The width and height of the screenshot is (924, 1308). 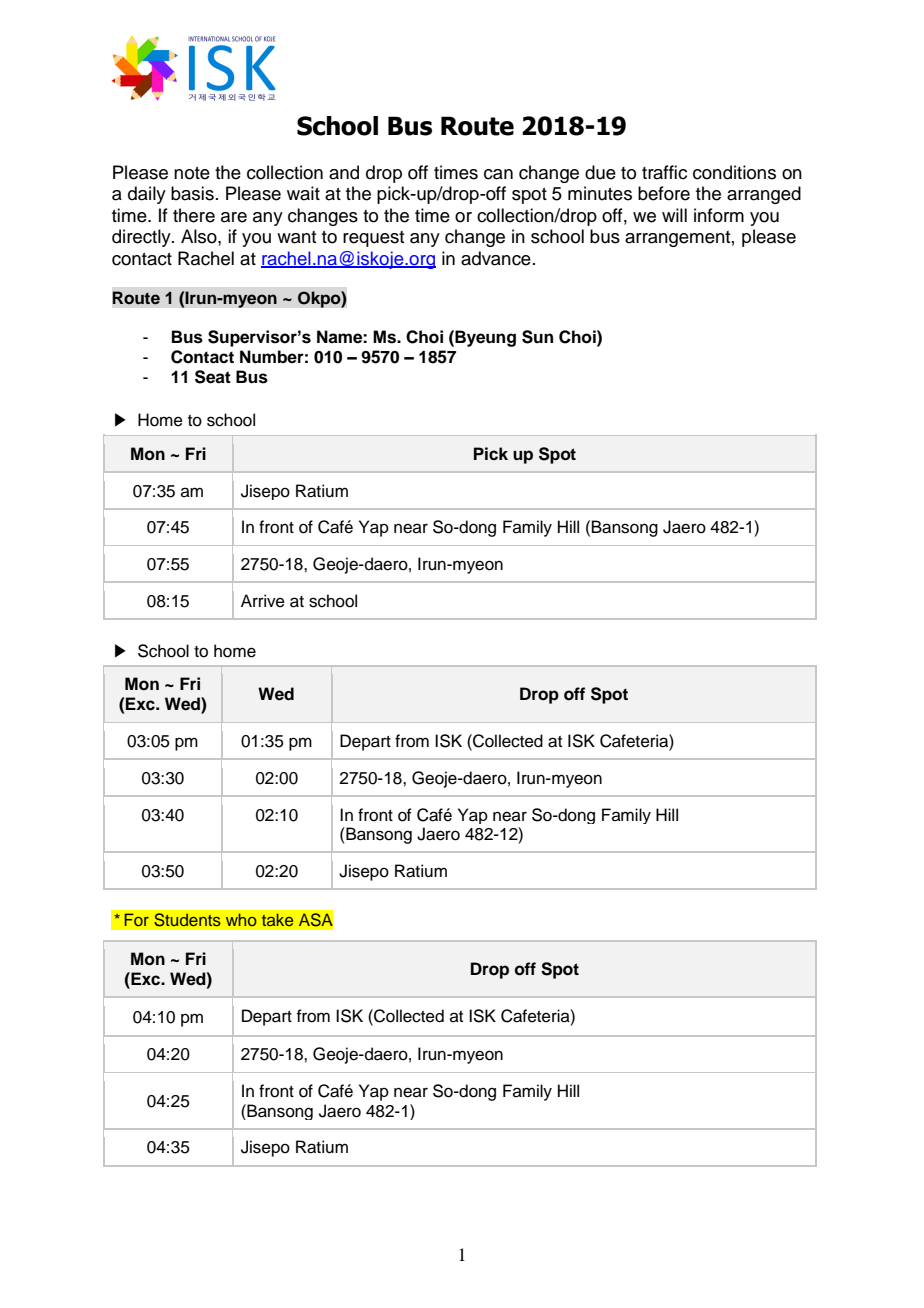 What do you see at coordinates (296, 237) in the screenshot?
I see `want` at bounding box center [296, 237].
